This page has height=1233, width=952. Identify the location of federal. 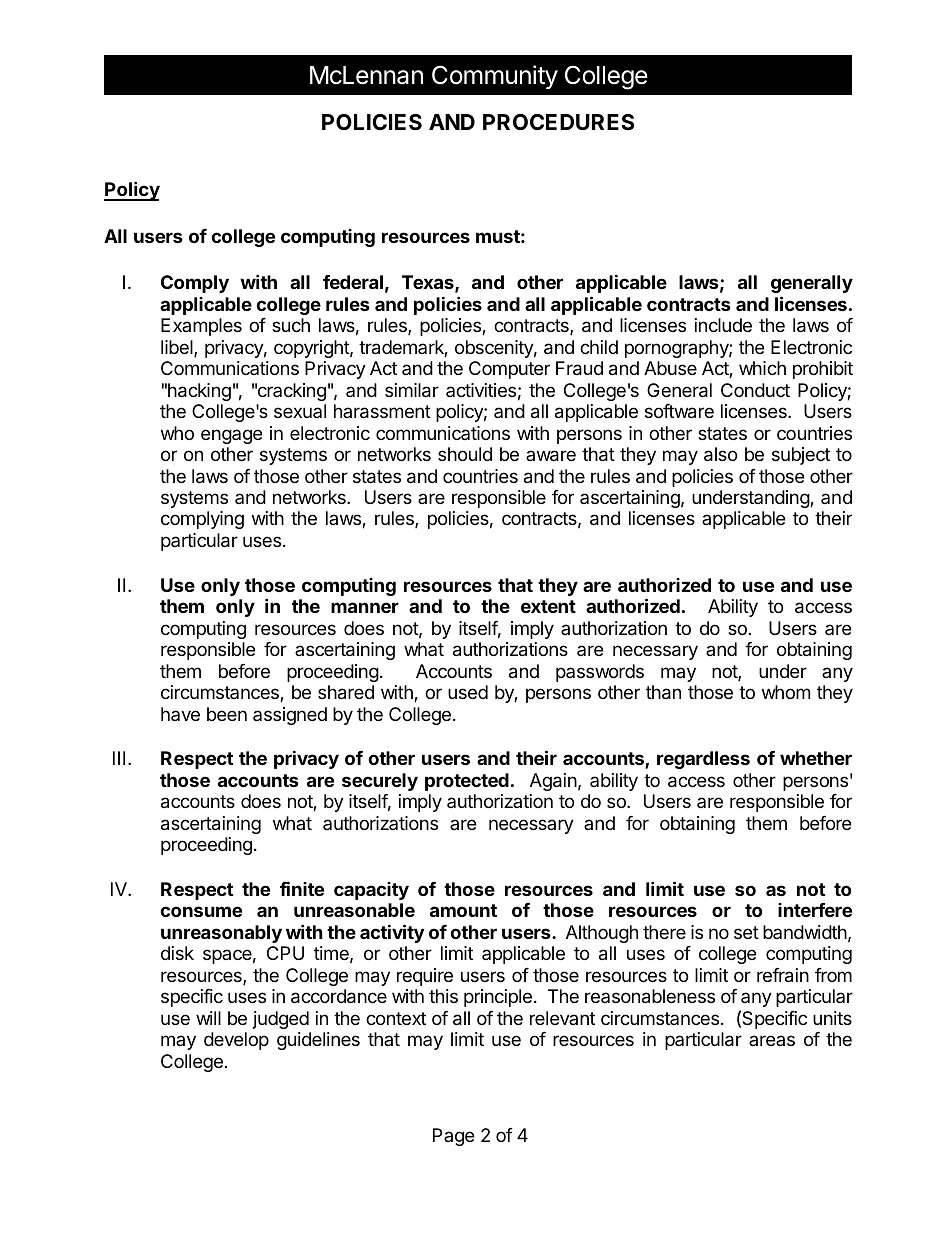
(353, 282).
